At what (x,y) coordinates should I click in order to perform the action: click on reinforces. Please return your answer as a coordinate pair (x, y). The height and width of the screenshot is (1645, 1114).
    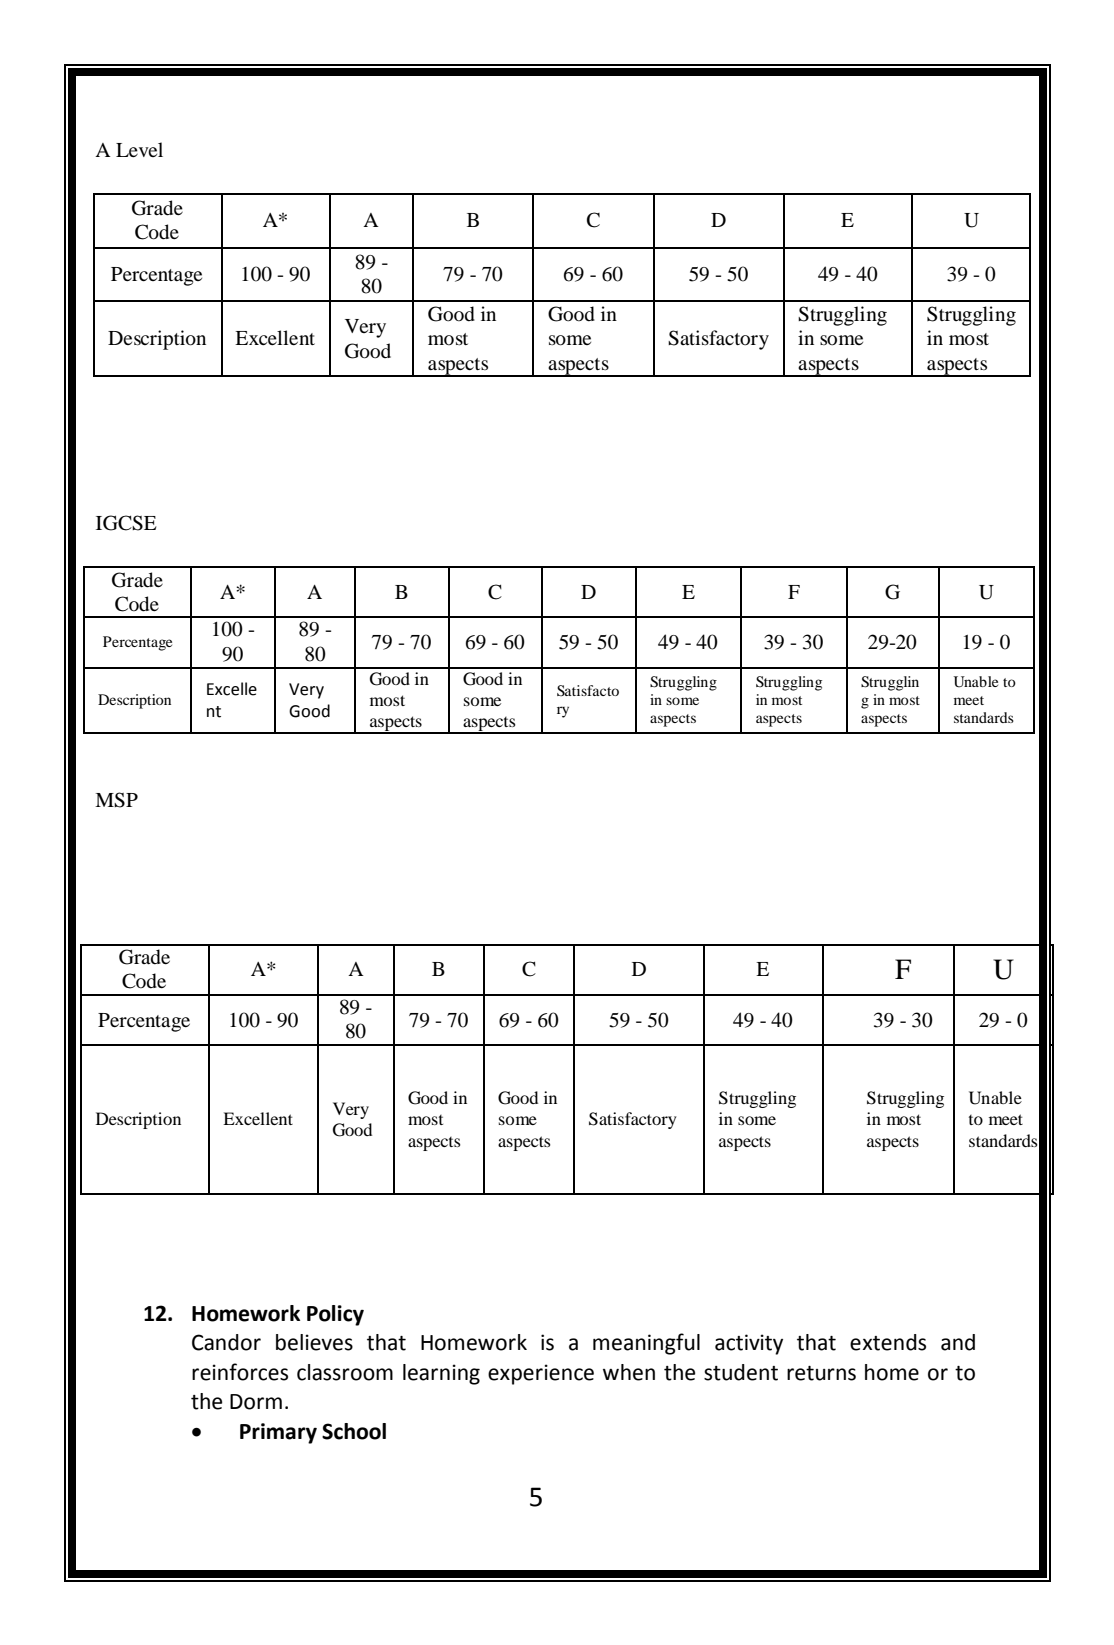
    Looking at the image, I should click on (240, 1372).
